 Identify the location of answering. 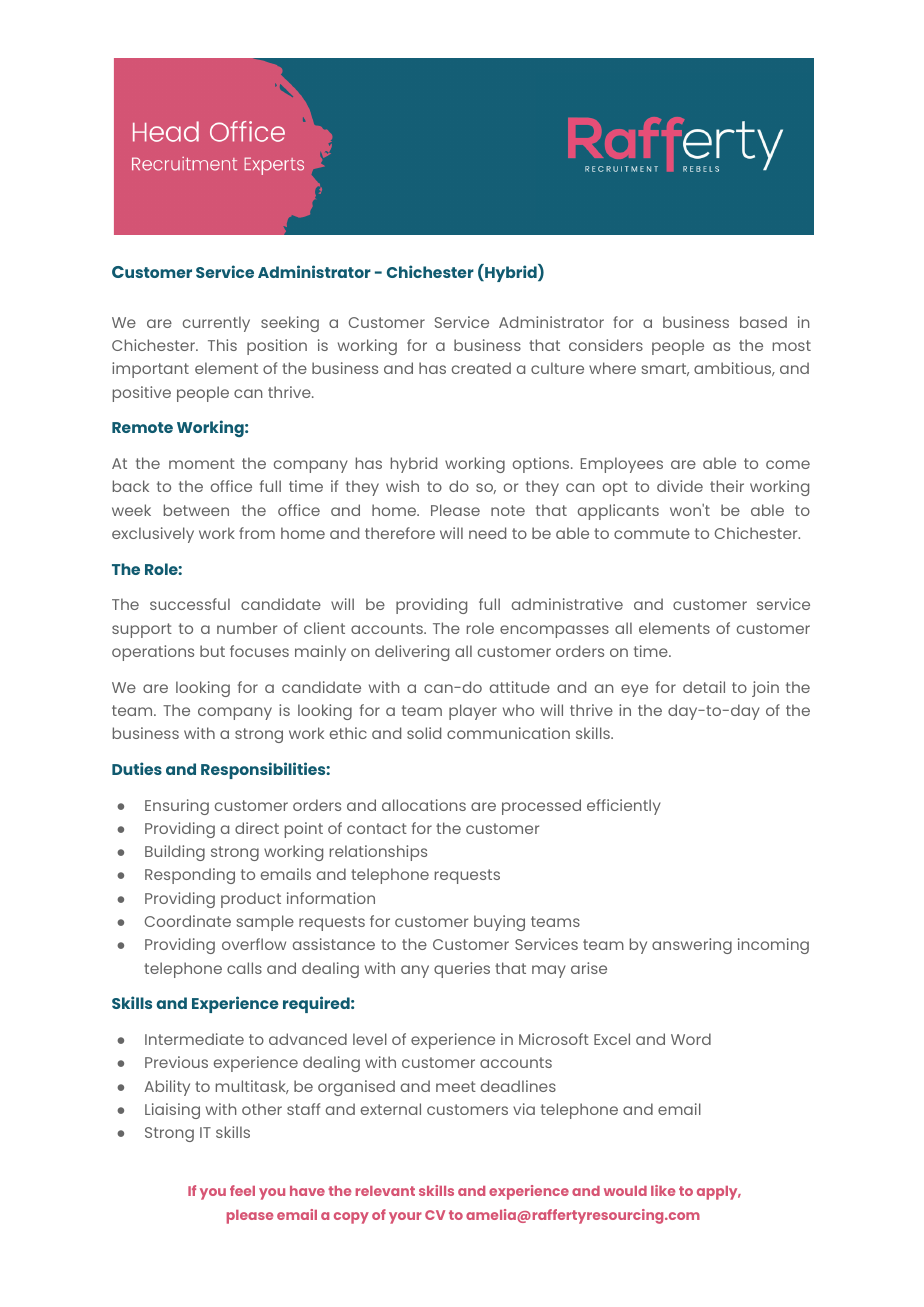
(692, 946).
